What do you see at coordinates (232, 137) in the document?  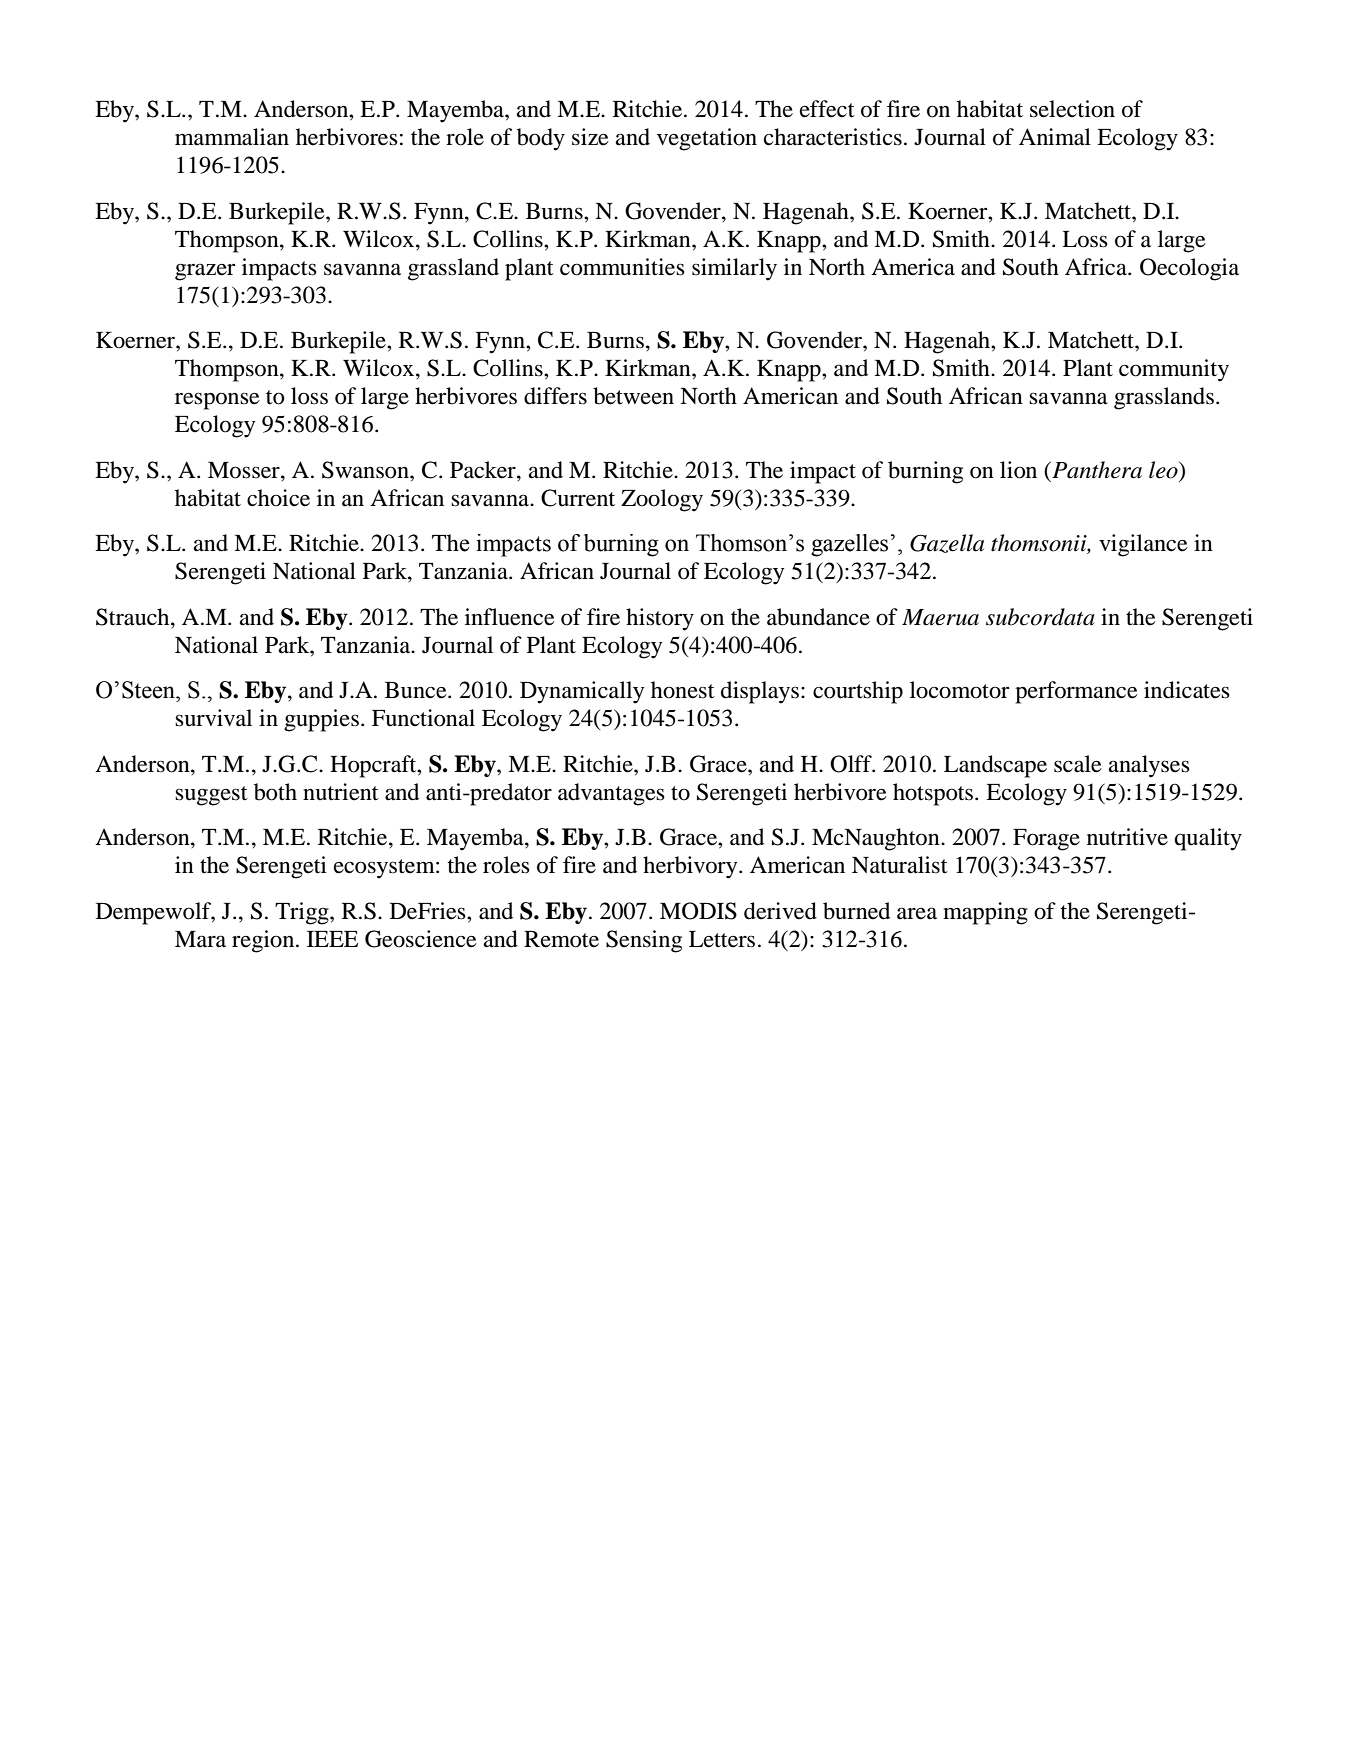 I see `mammalian` at bounding box center [232, 137].
